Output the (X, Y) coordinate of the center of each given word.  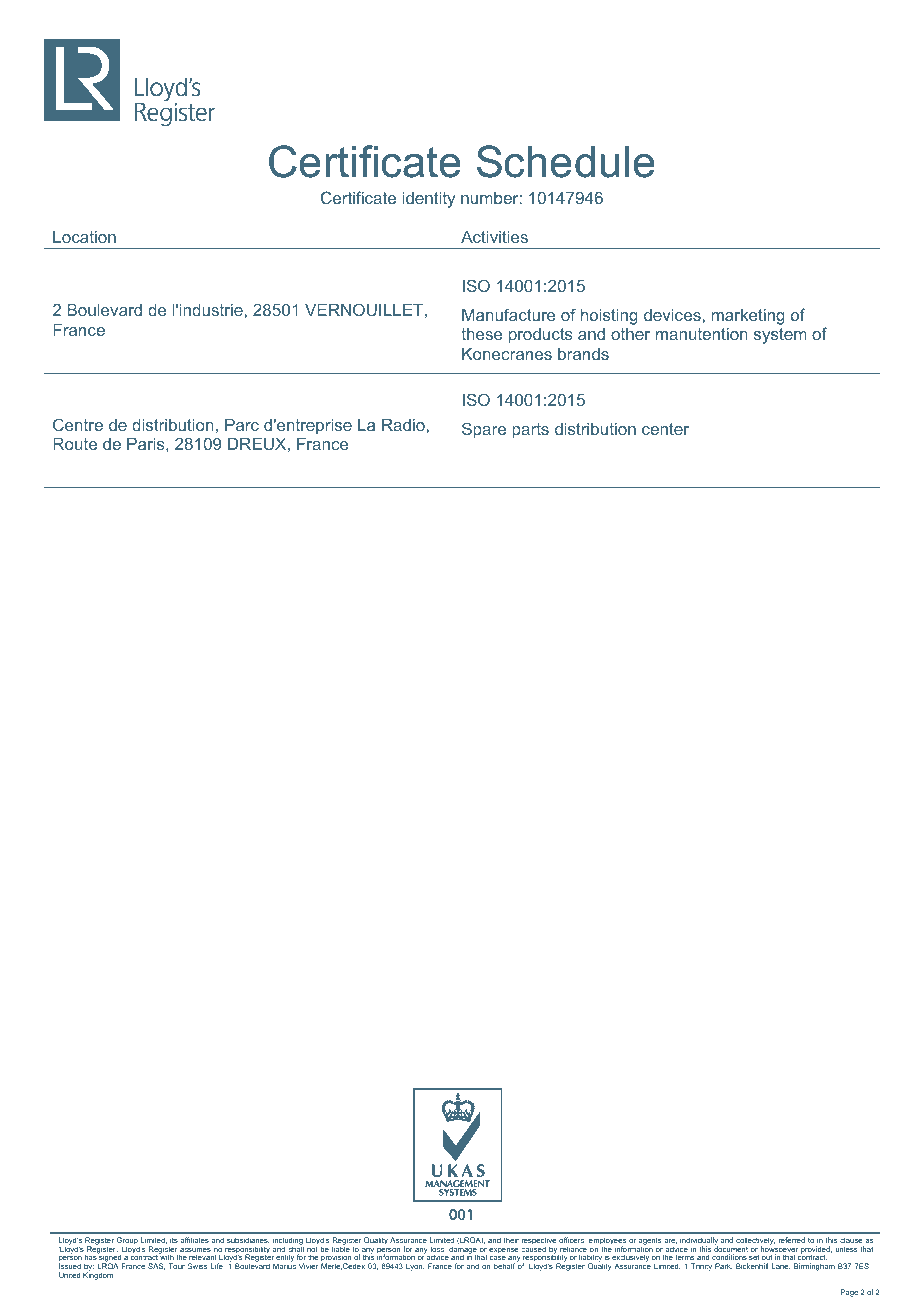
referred (792, 1240)
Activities (494, 237)
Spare (484, 430)
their (511, 1240)
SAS (156, 1266)
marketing (748, 317)
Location (84, 237)
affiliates (195, 1240)
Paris (147, 444)
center (665, 429)
